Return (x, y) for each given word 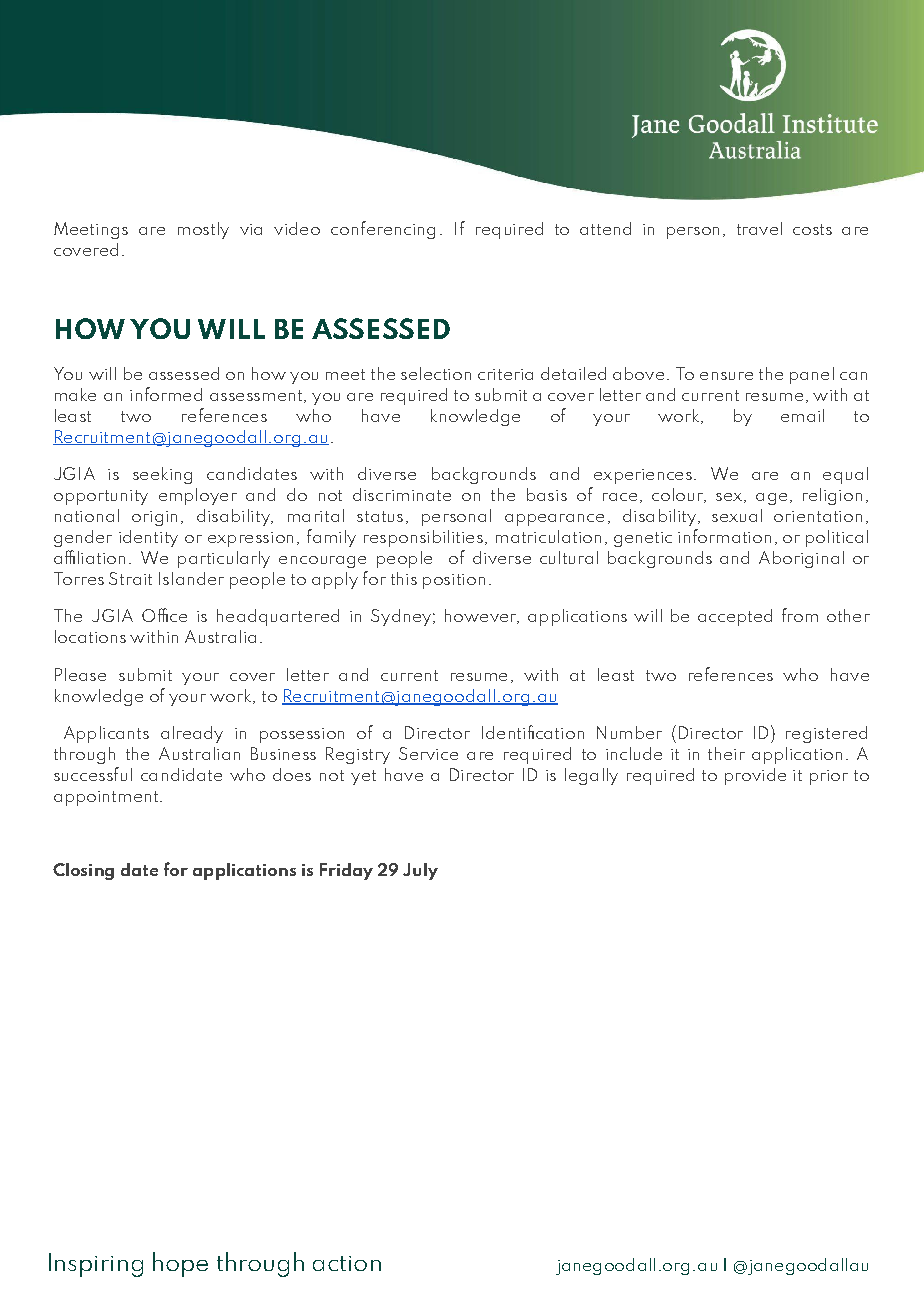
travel (759, 228)
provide (755, 776)
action (347, 1263)
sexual (737, 515)
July (420, 871)
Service (428, 753)
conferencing (383, 230)
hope (180, 1264)
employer (198, 496)
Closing (83, 871)
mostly (203, 230)
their (726, 753)
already (192, 734)
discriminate (402, 494)
